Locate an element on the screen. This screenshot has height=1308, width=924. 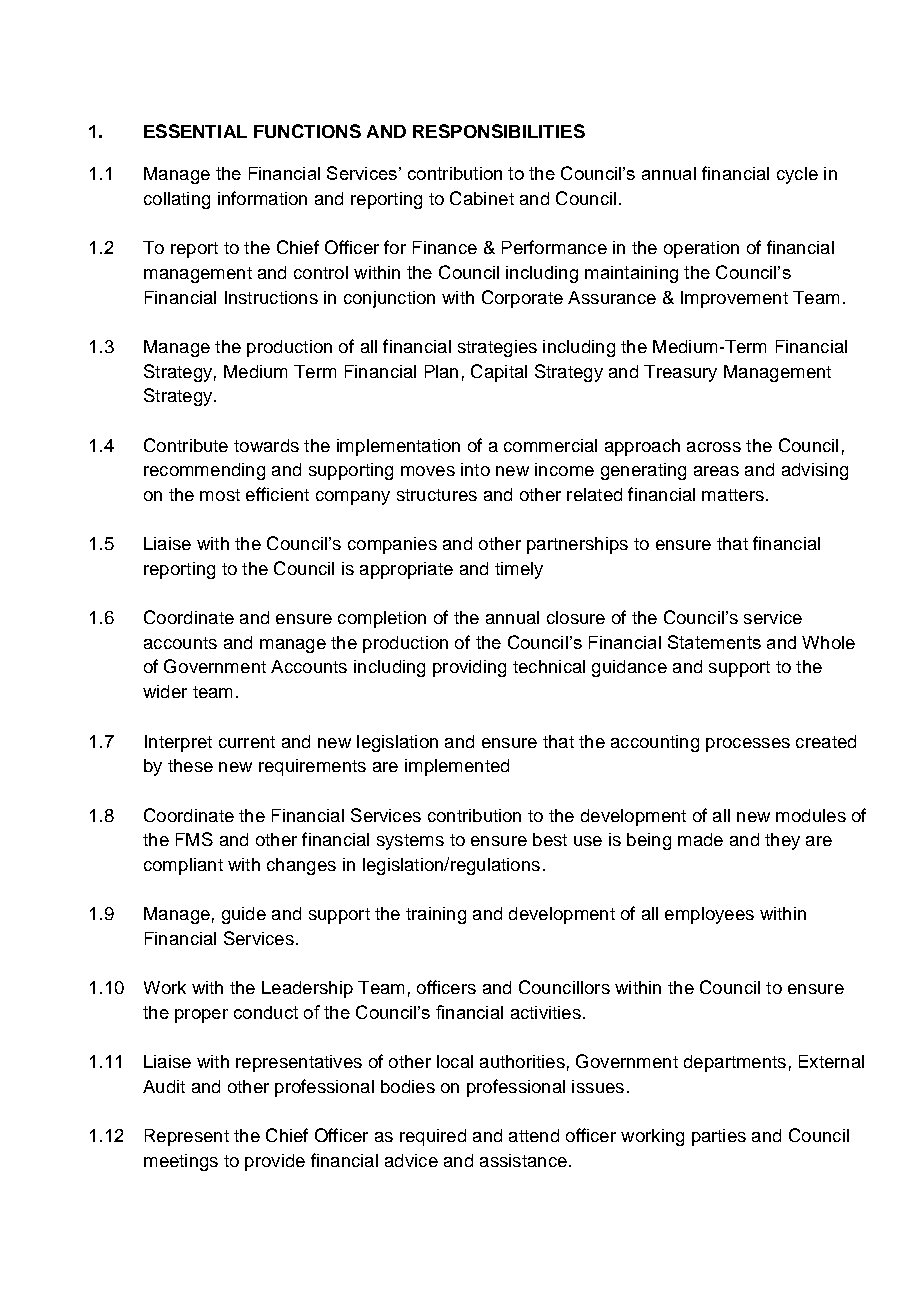
information is located at coordinates (262, 198).
